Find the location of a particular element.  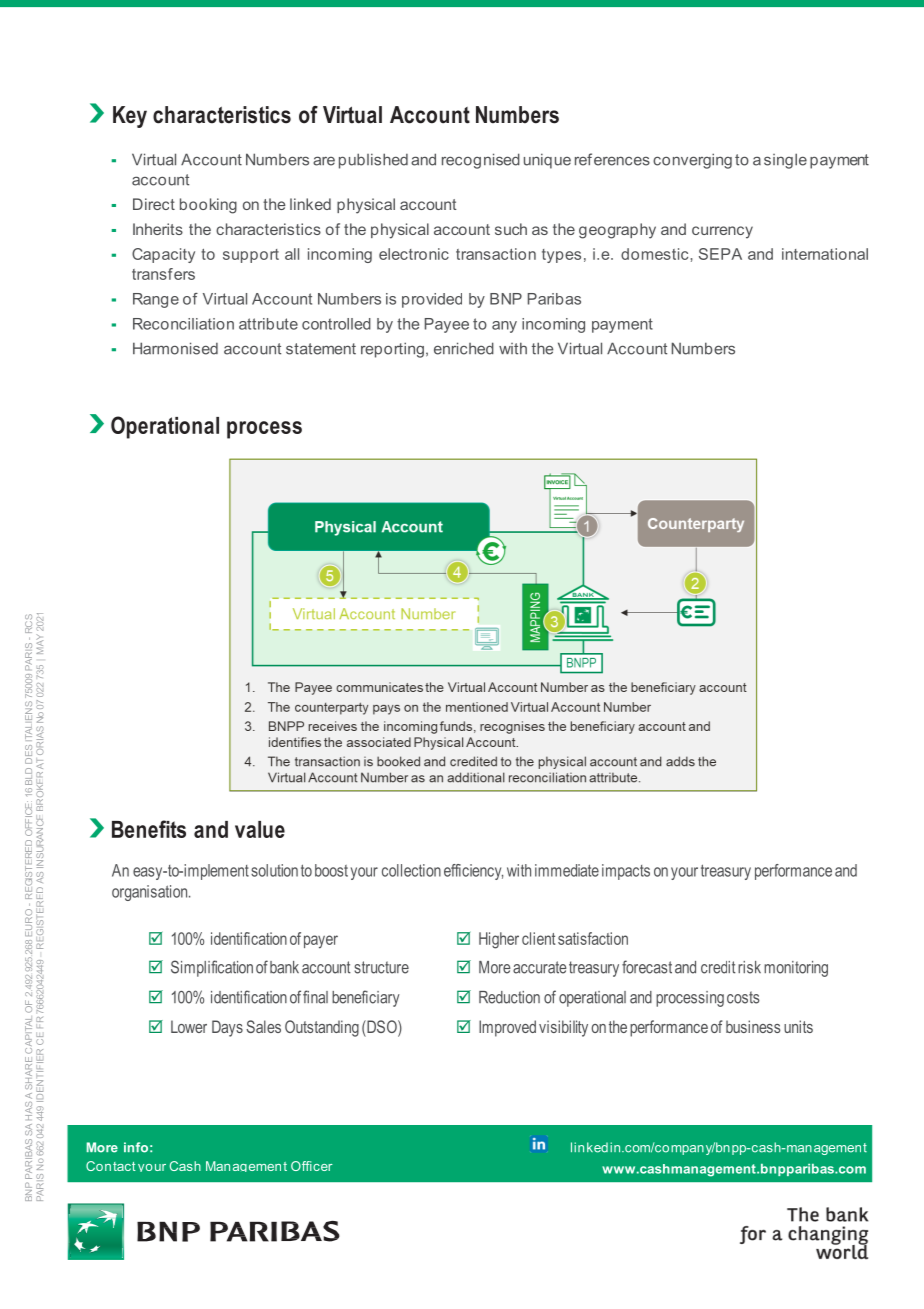

Benefits is located at coordinates (149, 829).
